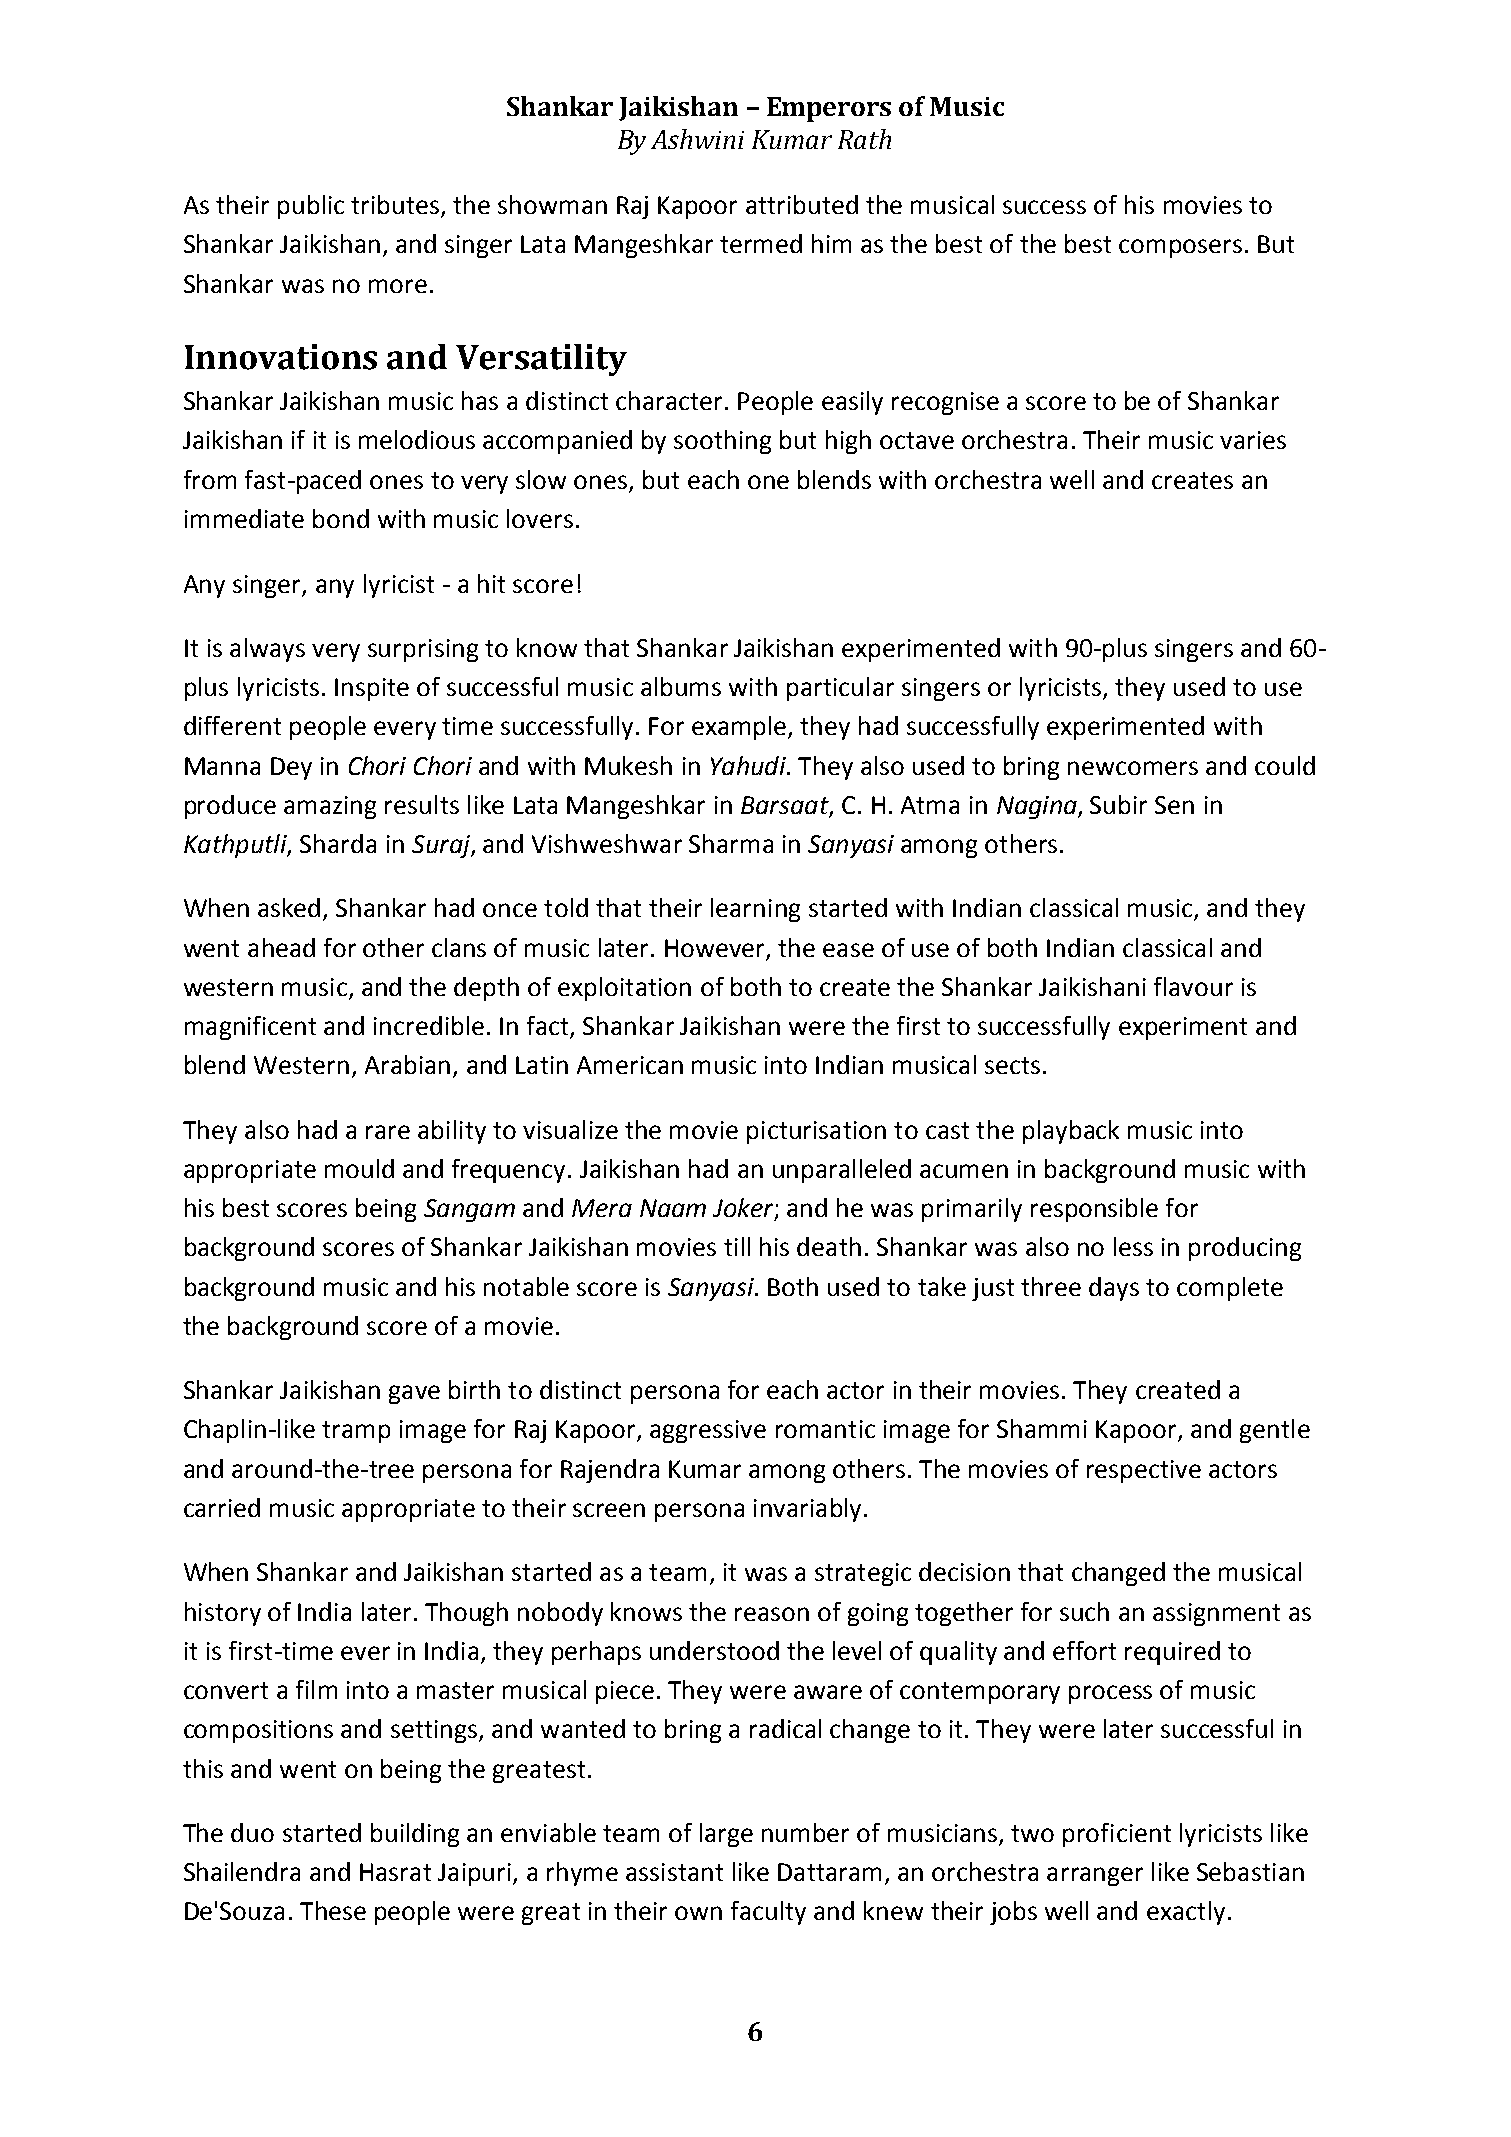  What do you see at coordinates (414, 1394) in the page?
I see `gave` at bounding box center [414, 1394].
